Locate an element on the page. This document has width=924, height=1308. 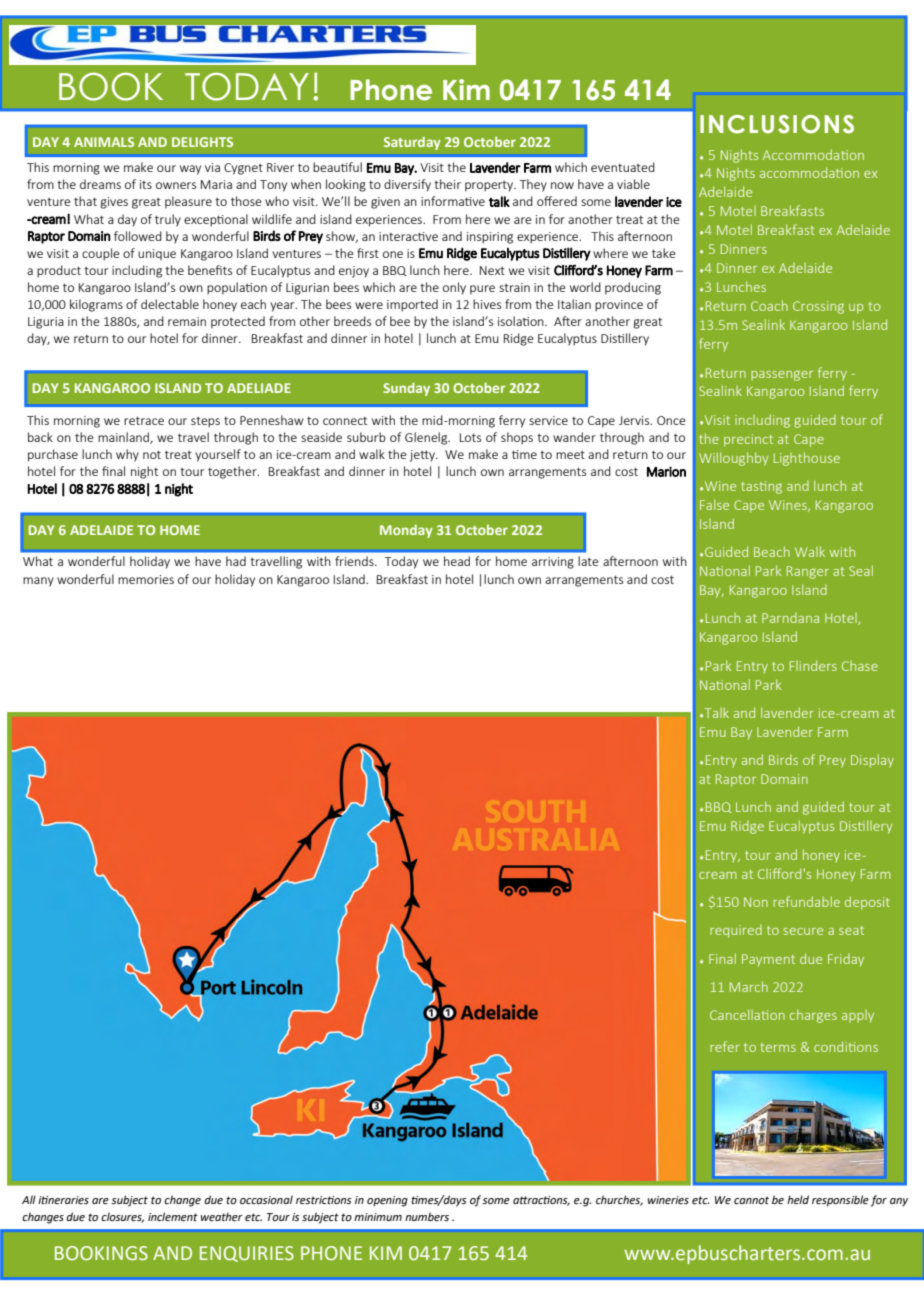
their is located at coordinates (447, 184).
